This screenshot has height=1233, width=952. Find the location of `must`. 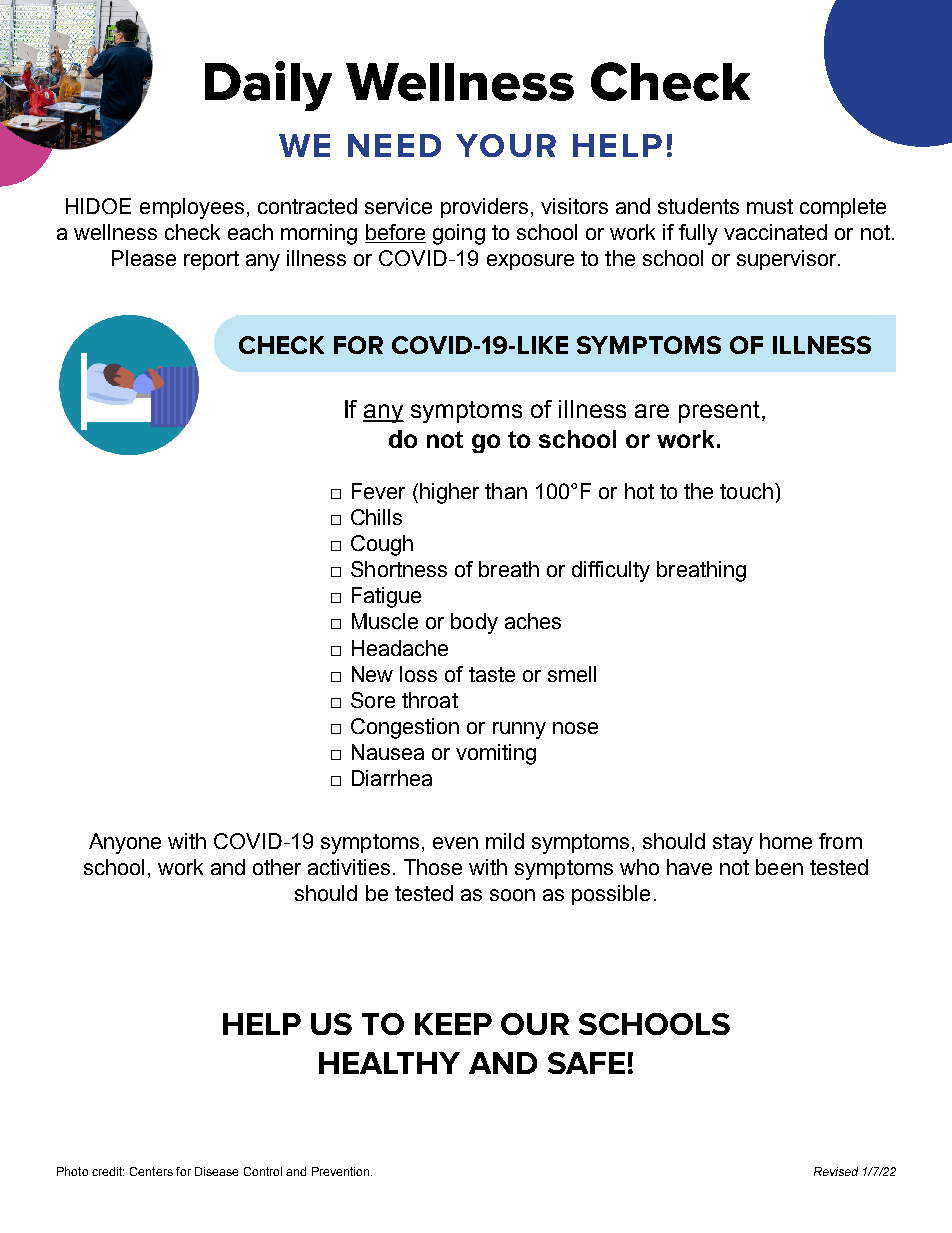

must is located at coordinates (770, 206).
